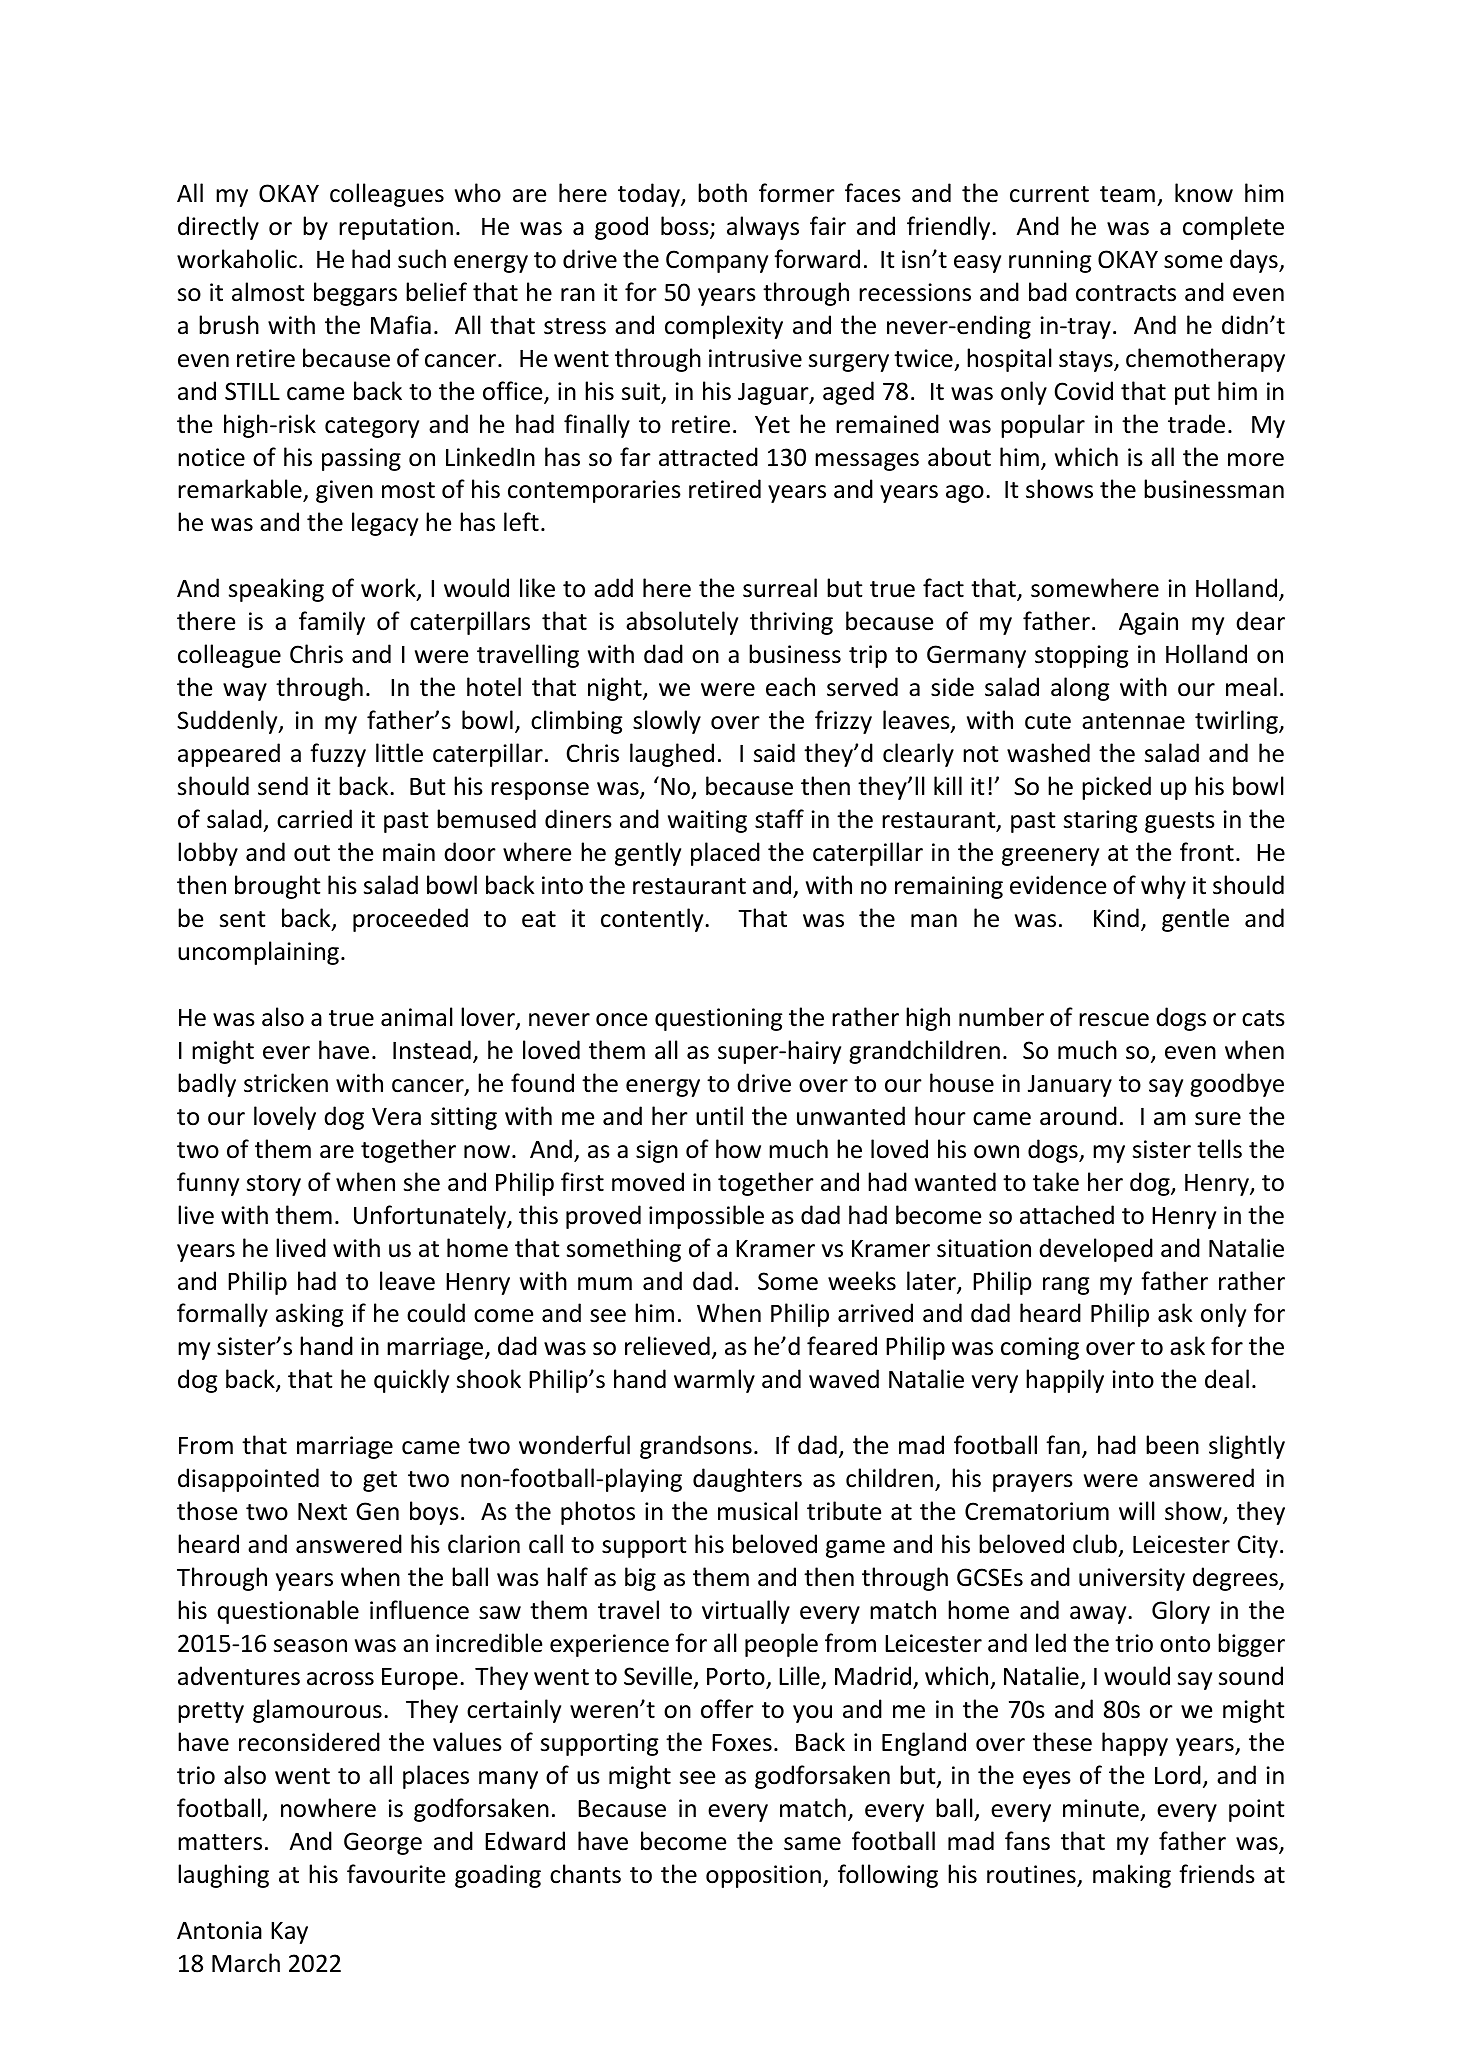 The width and height of the screenshot is (1462, 2067). What do you see at coordinates (719, 1116) in the screenshot?
I see `until` at bounding box center [719, 1116].
